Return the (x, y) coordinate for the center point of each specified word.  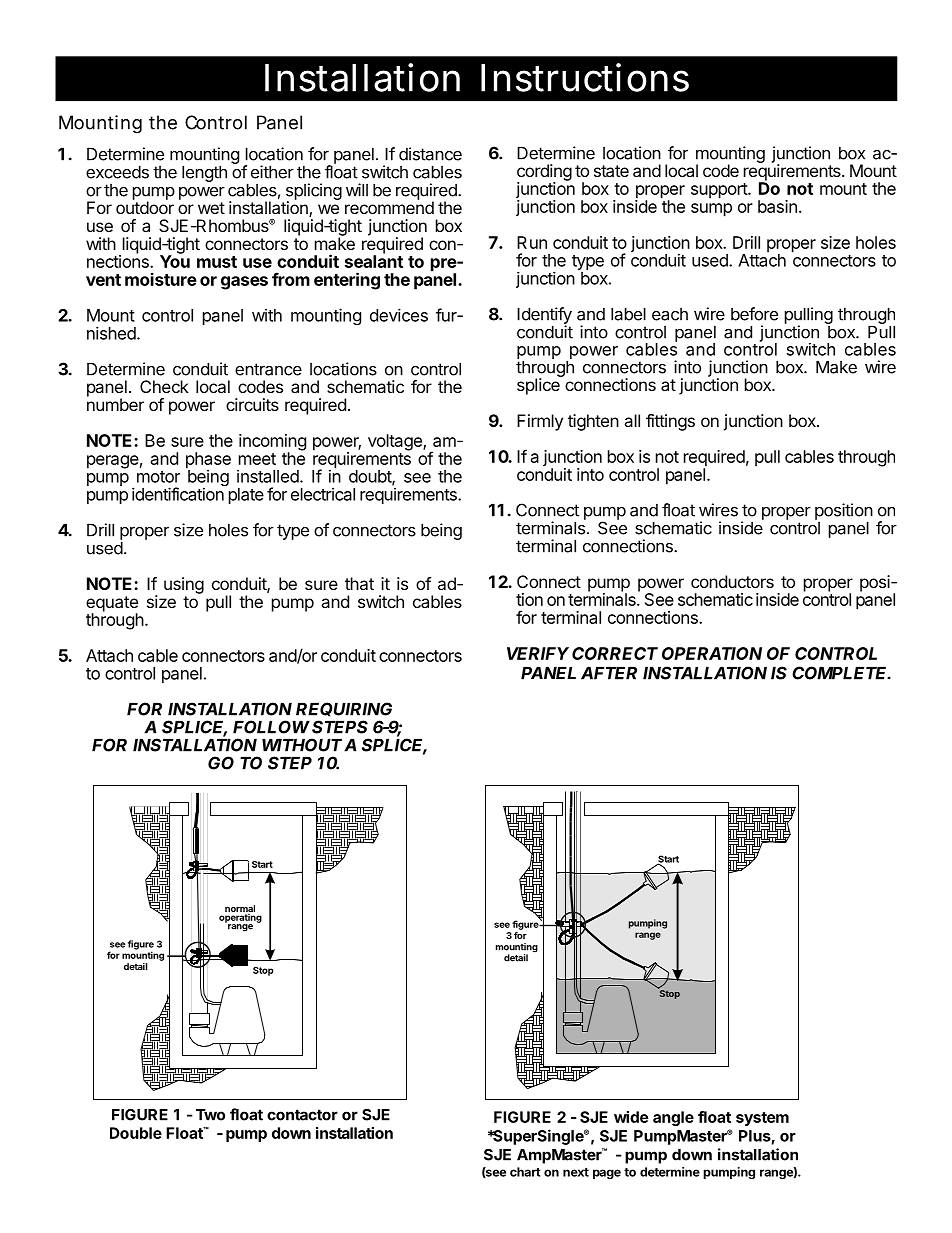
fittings (670, 422)
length (204, 173)
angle (673, 1118)
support (720, 191)
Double (136, 1133)
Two (210, 1115)
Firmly (540, 422)
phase (208, 461)
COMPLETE (841, 673)
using (184, 585)
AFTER (609, 673)
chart (525, 1172)
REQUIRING (344, 709)
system (762, 1119)
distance (430, 154)
